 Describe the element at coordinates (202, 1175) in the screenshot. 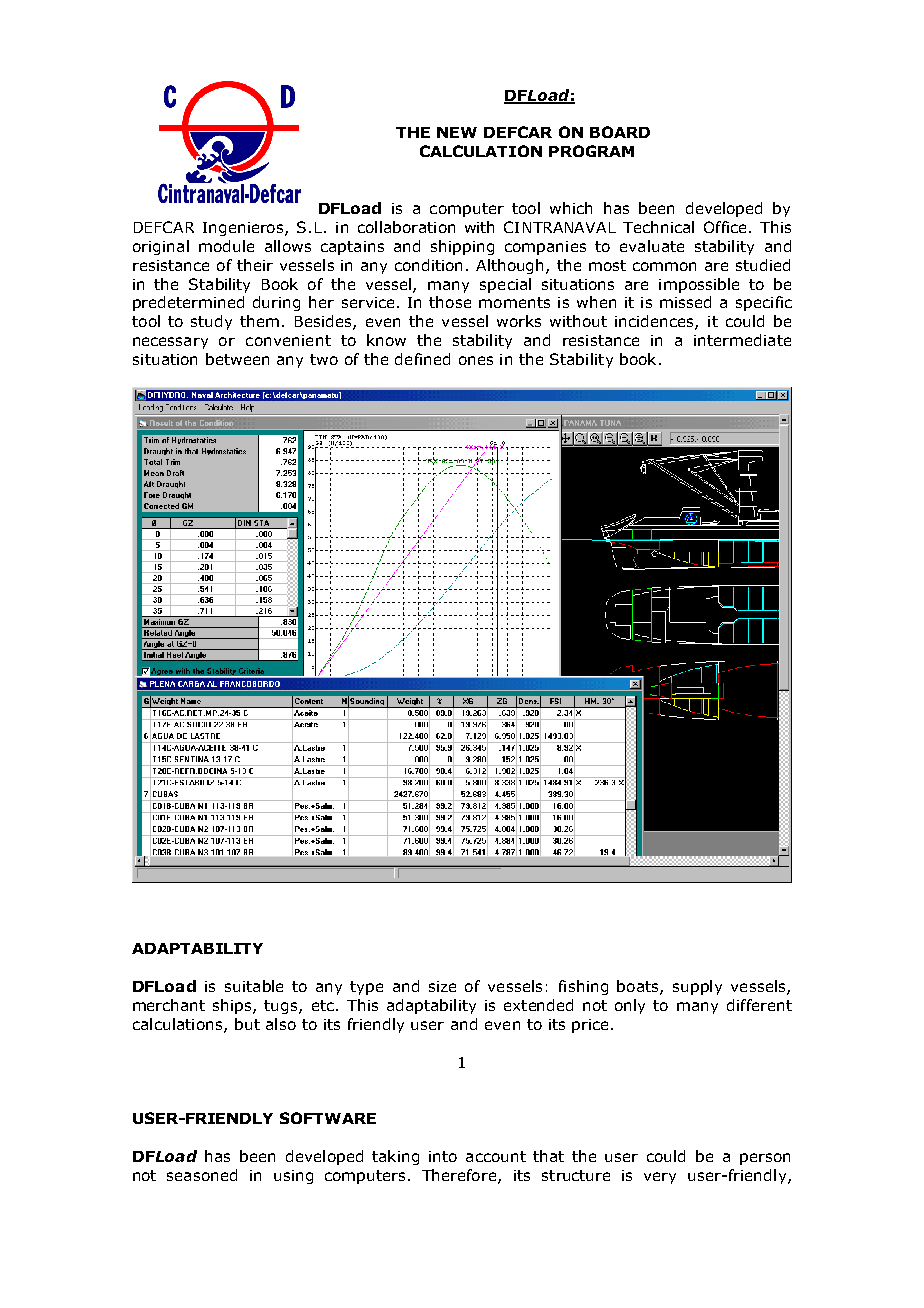

I see `seasoned` at that location.
